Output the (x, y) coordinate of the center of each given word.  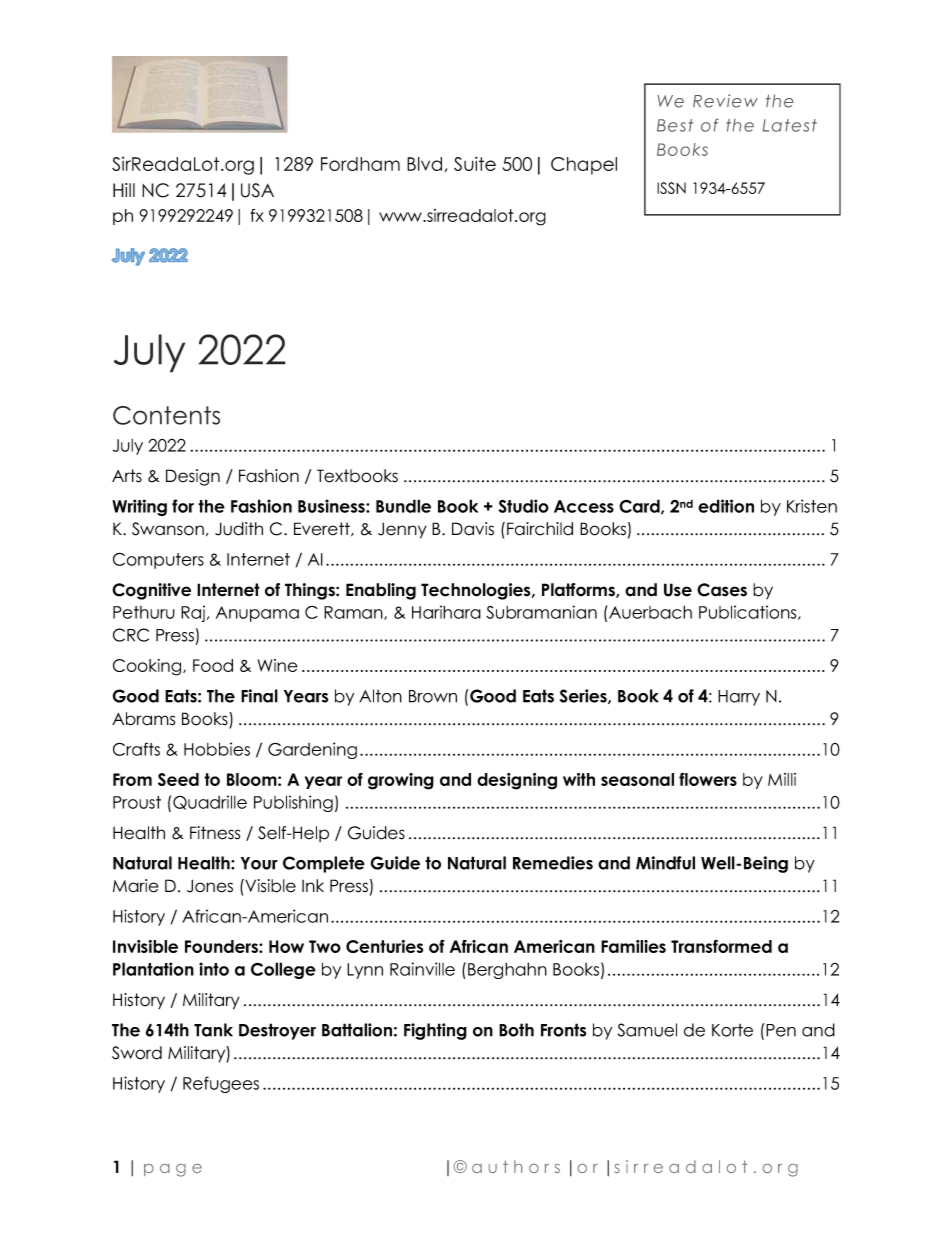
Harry (739, 698)
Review (725, 101)
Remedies (553, 863)
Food (213, 665)
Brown (433, 696)
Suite (475, 163)
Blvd (424, 164)
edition (726, 506)
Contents (166, 415)
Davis (473, 529)
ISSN (671, 188)
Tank (213, 1030)
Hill (124, 190)
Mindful (665, 863)
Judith (239, 529)
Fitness (215, 833)
